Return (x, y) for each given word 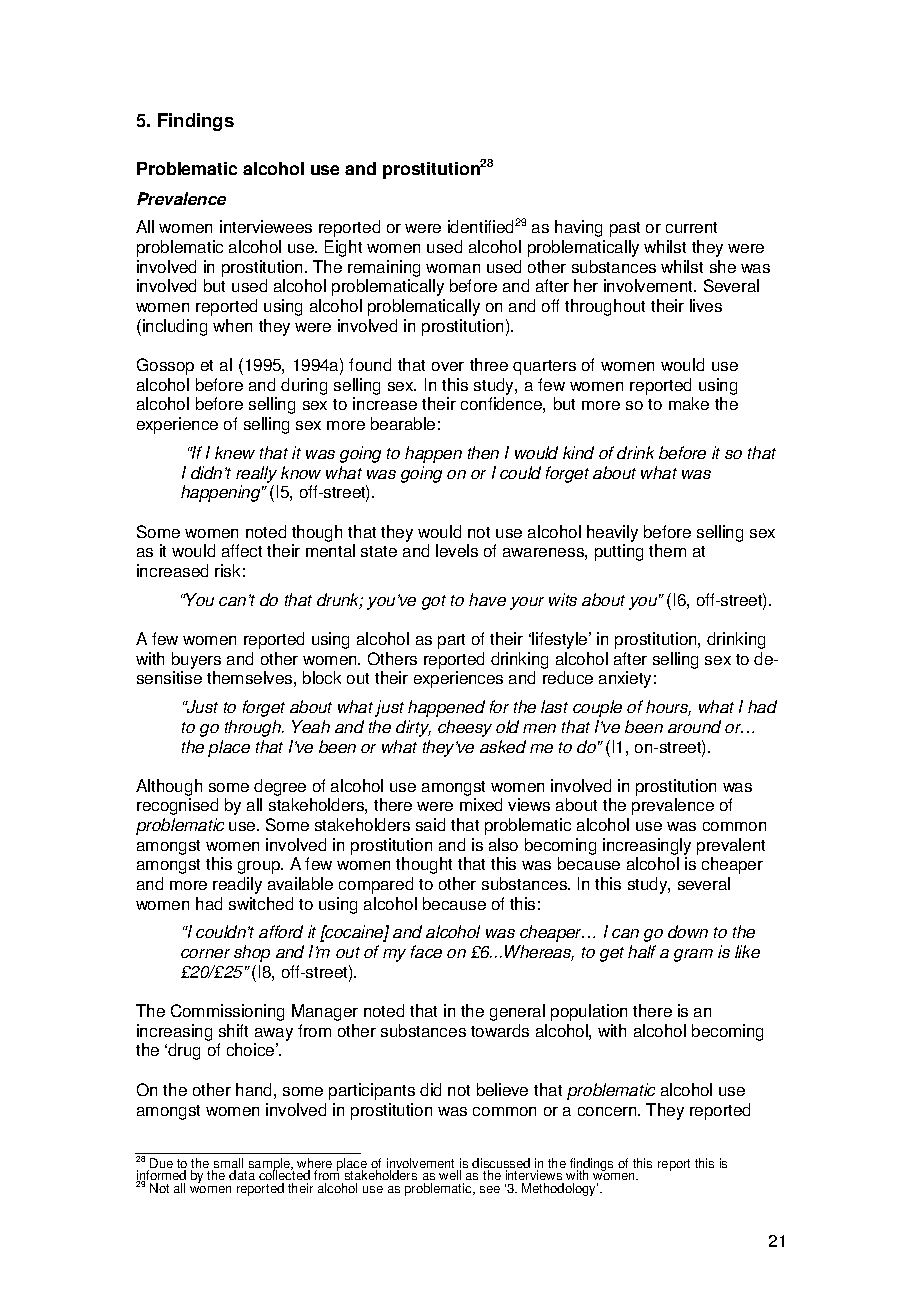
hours (668, 708)
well (451, 1177)
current (691, 227)
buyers (196, 660)
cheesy (465, 728)
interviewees (266, 226)
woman (453, 268)
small (227, 1164)
